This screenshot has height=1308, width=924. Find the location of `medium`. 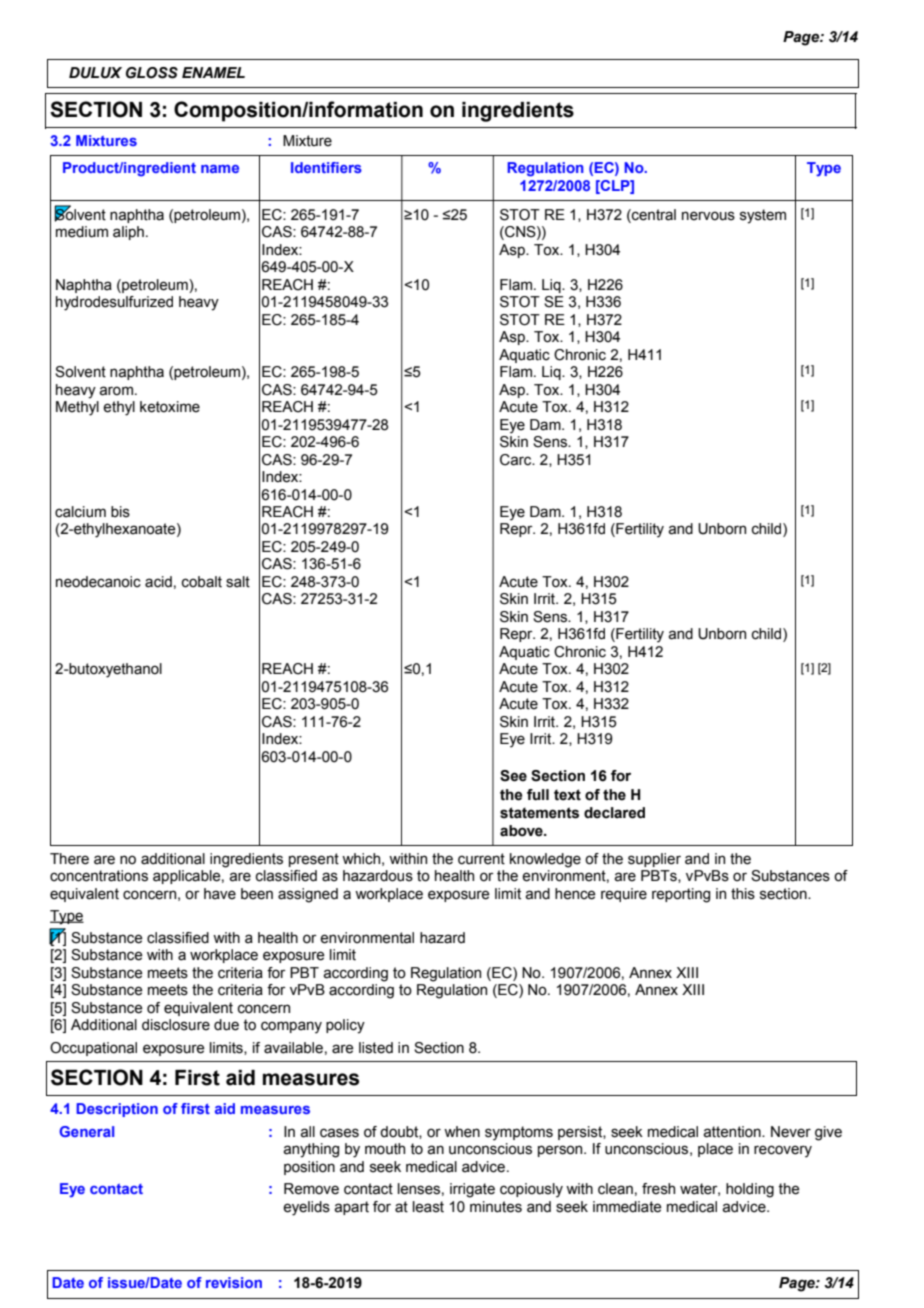

medium is located at coordinates (82, 232).
